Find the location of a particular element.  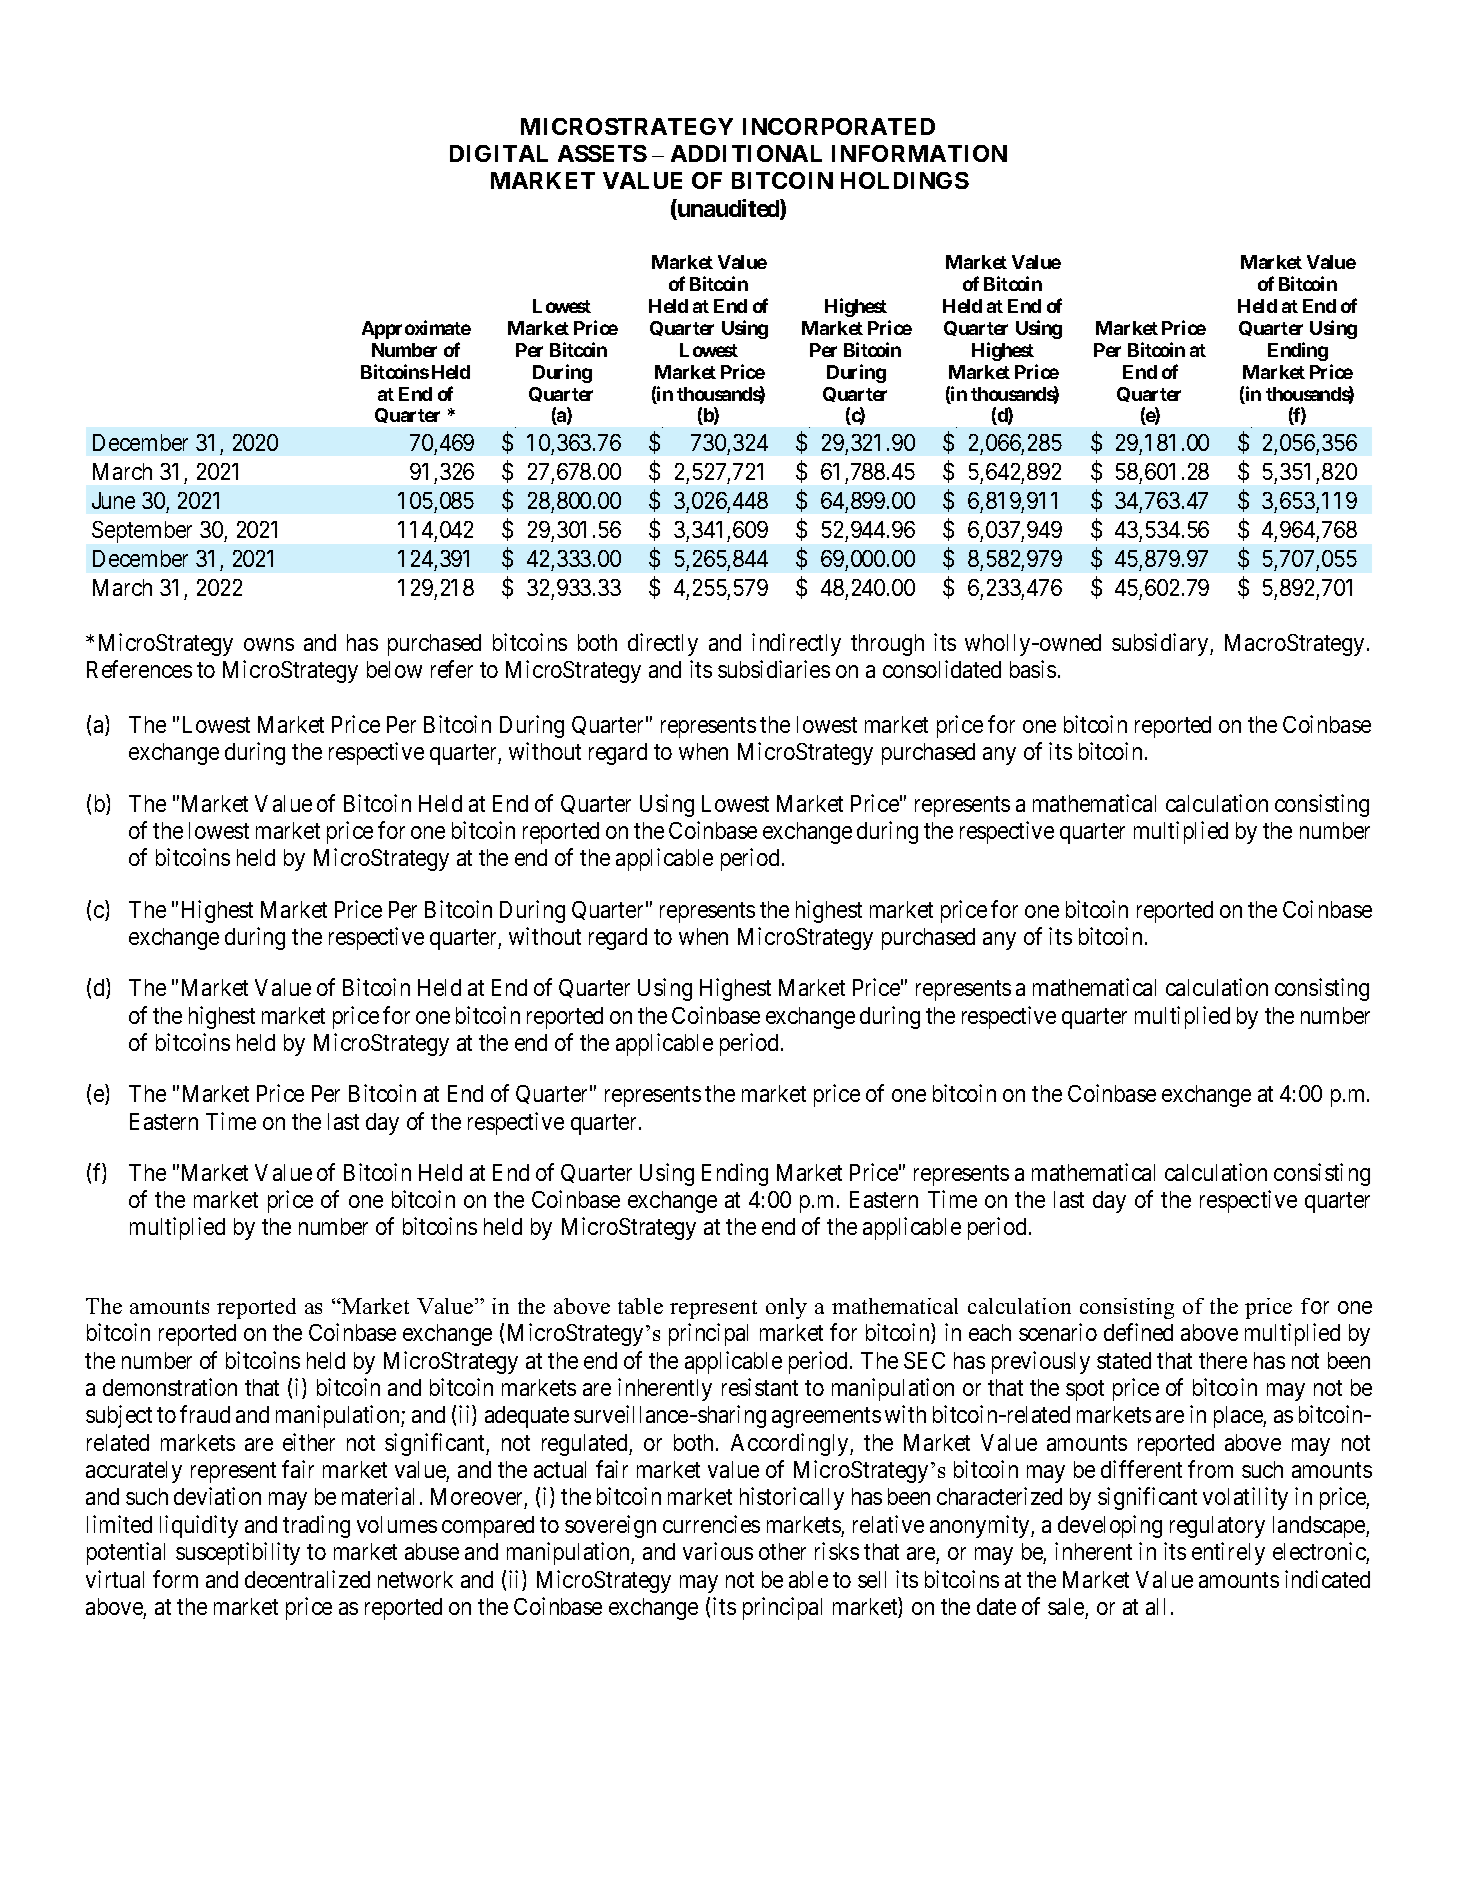

various is located at coordinates (718, 1551).
